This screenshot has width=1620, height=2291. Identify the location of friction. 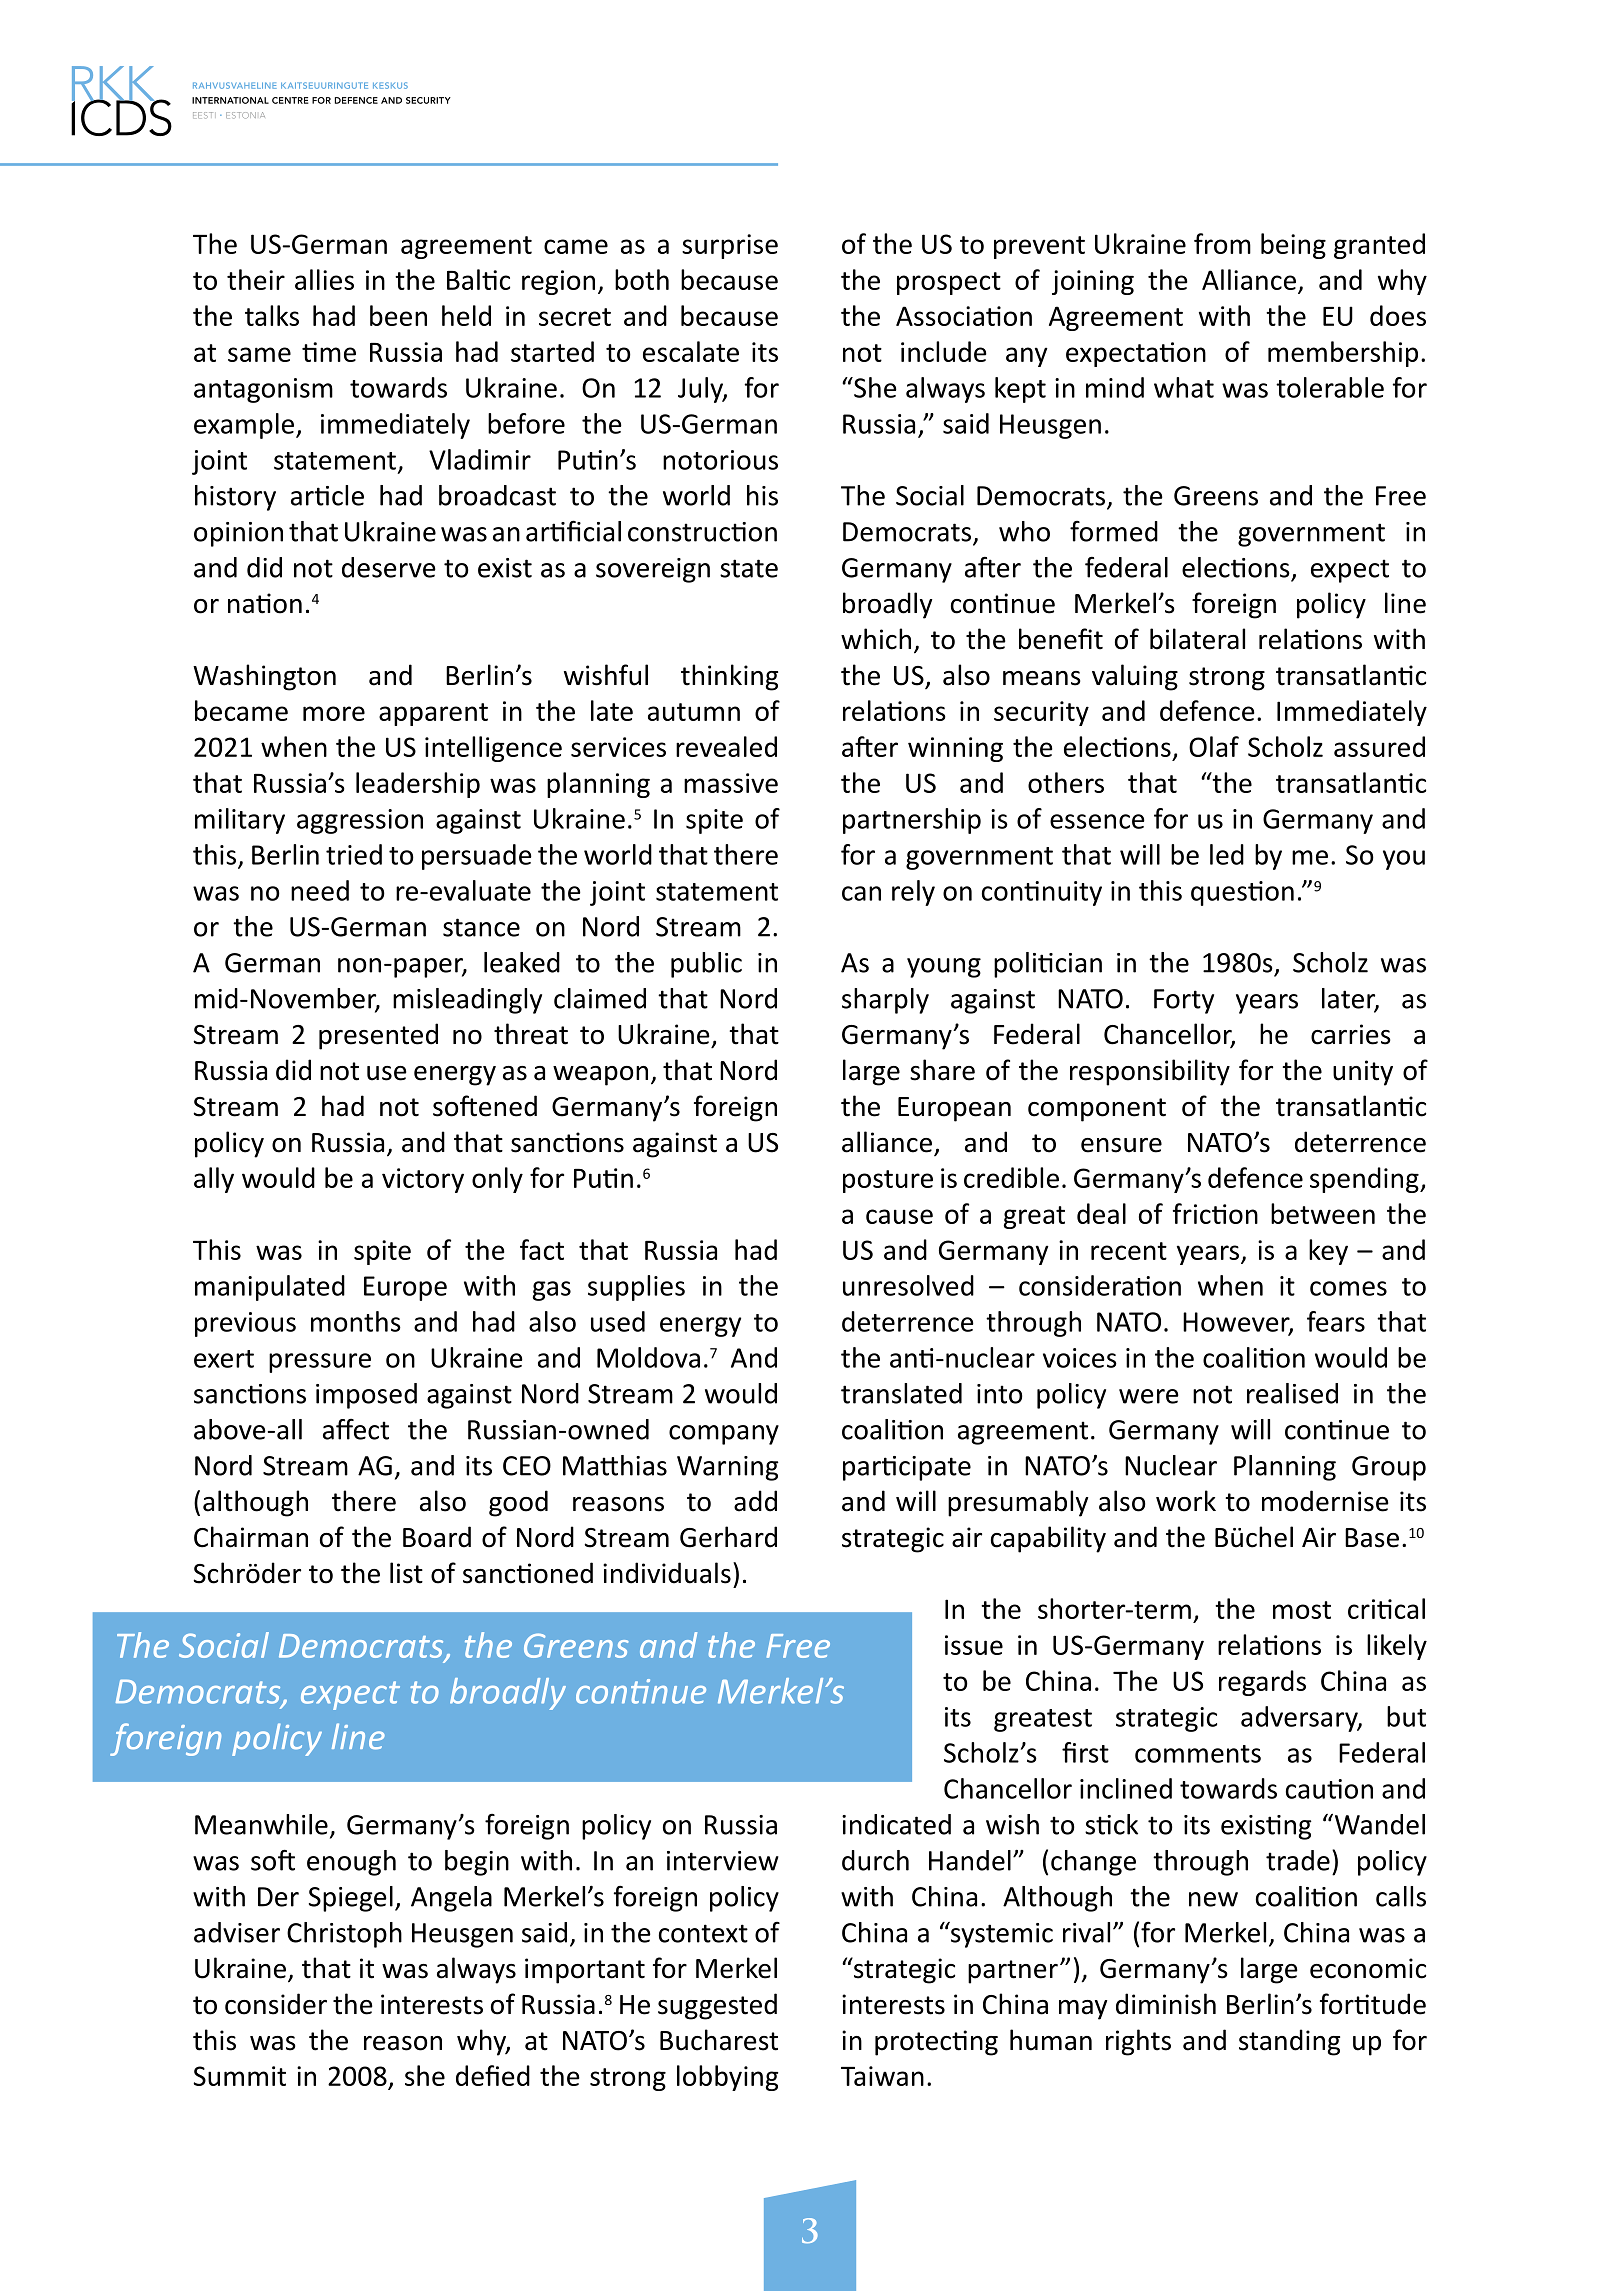
(1215, 1213).
